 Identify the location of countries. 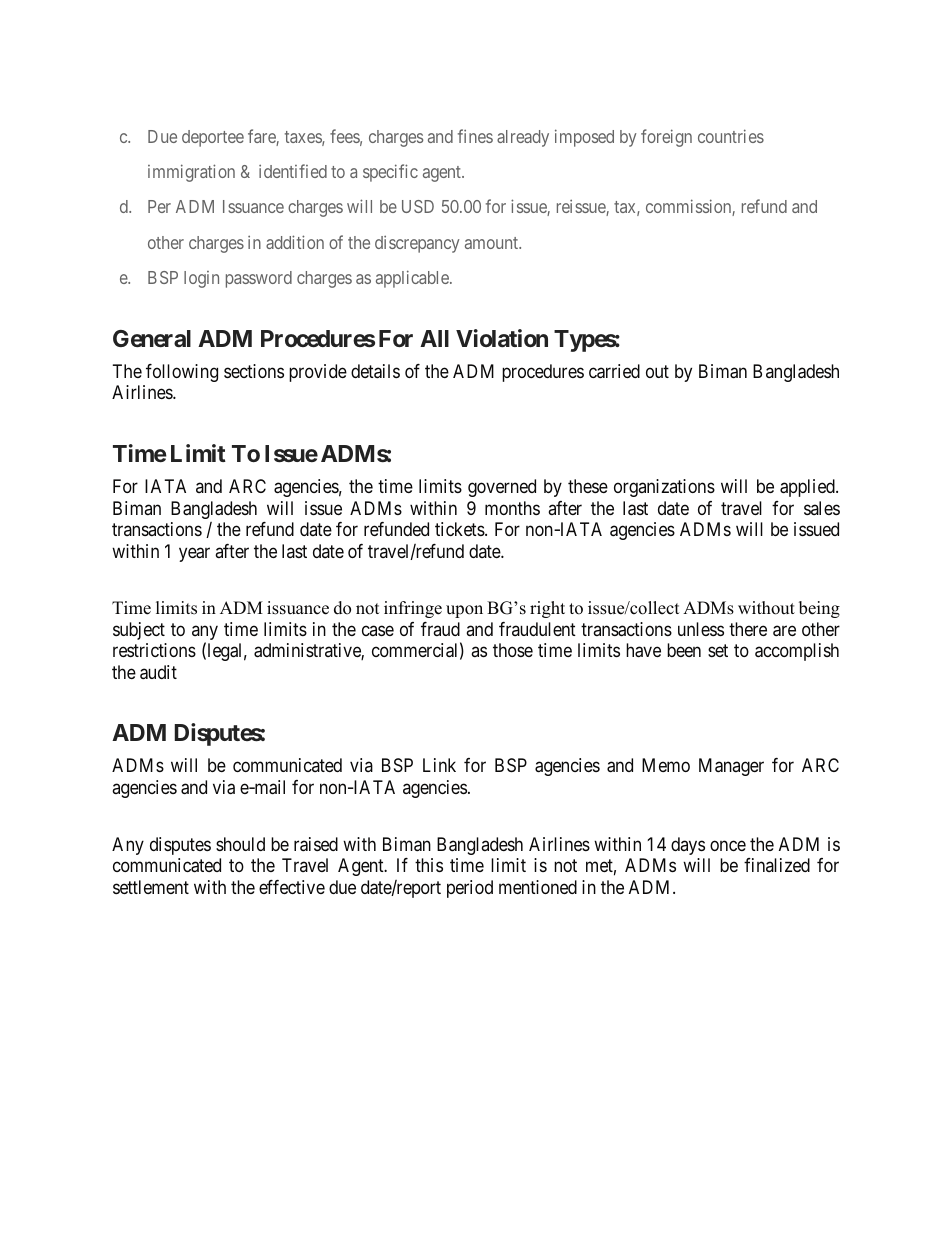
(731, 136).
